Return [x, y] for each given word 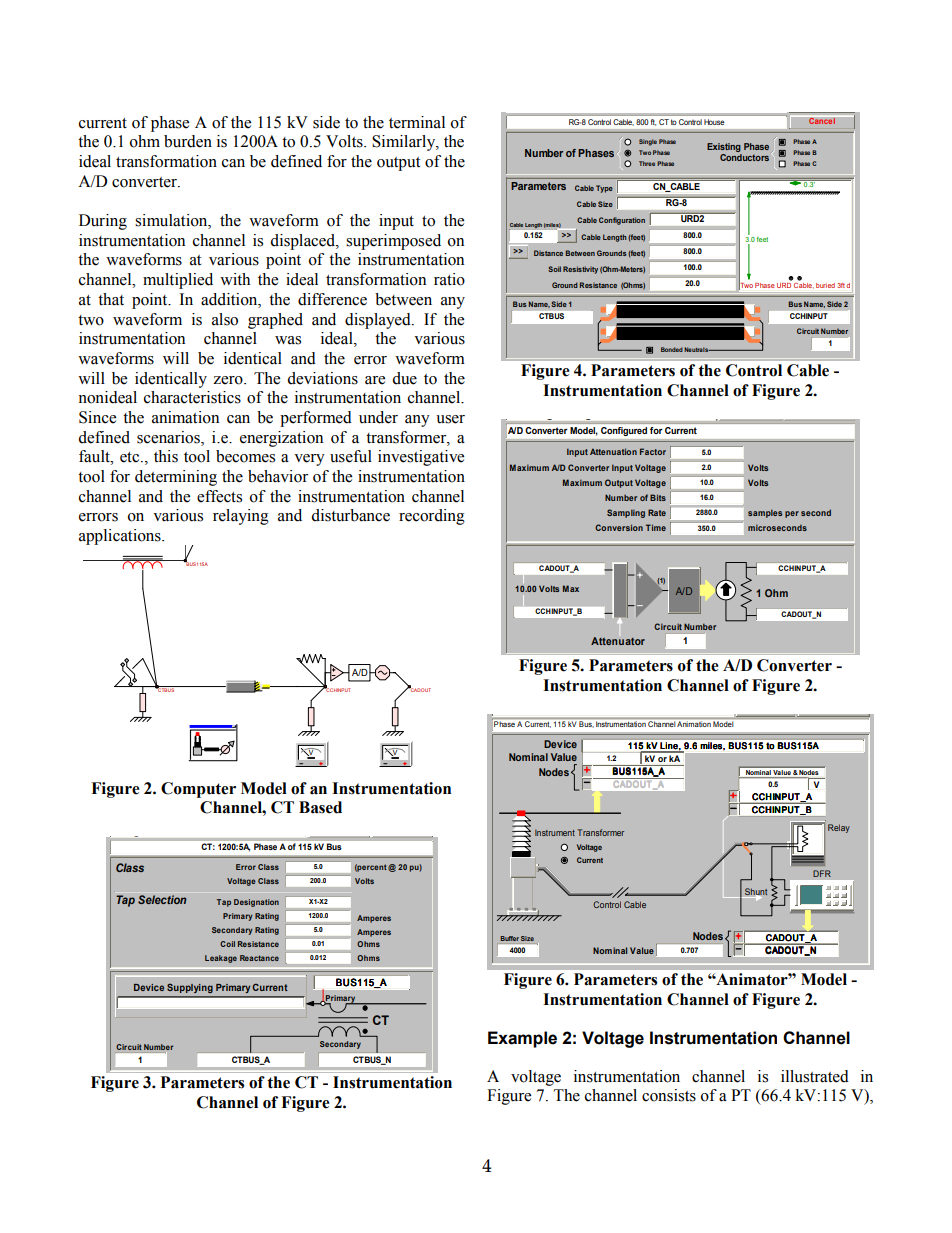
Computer [198, 790]
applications [121, 537]
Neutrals [697, 349]
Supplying [189, 988]
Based [320, 807]
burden [188, 141]
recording [432, 517]
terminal [417, 122]
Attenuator [618, 641]
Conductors [744, 157]
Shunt [755, 893]
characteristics [192, 397]
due [404, 378]
